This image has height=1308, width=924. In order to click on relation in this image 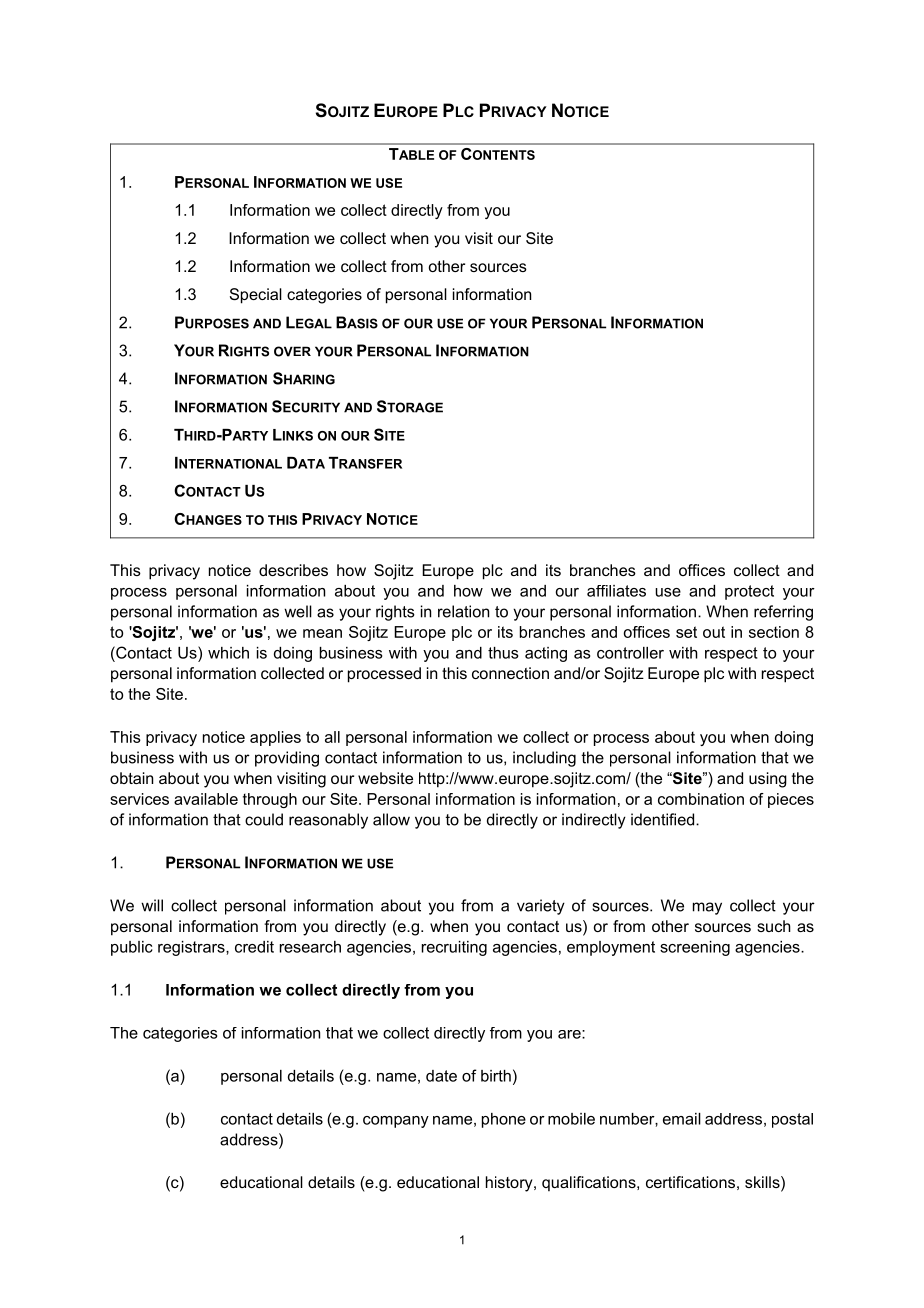, I will do `click(463, 611)`.
